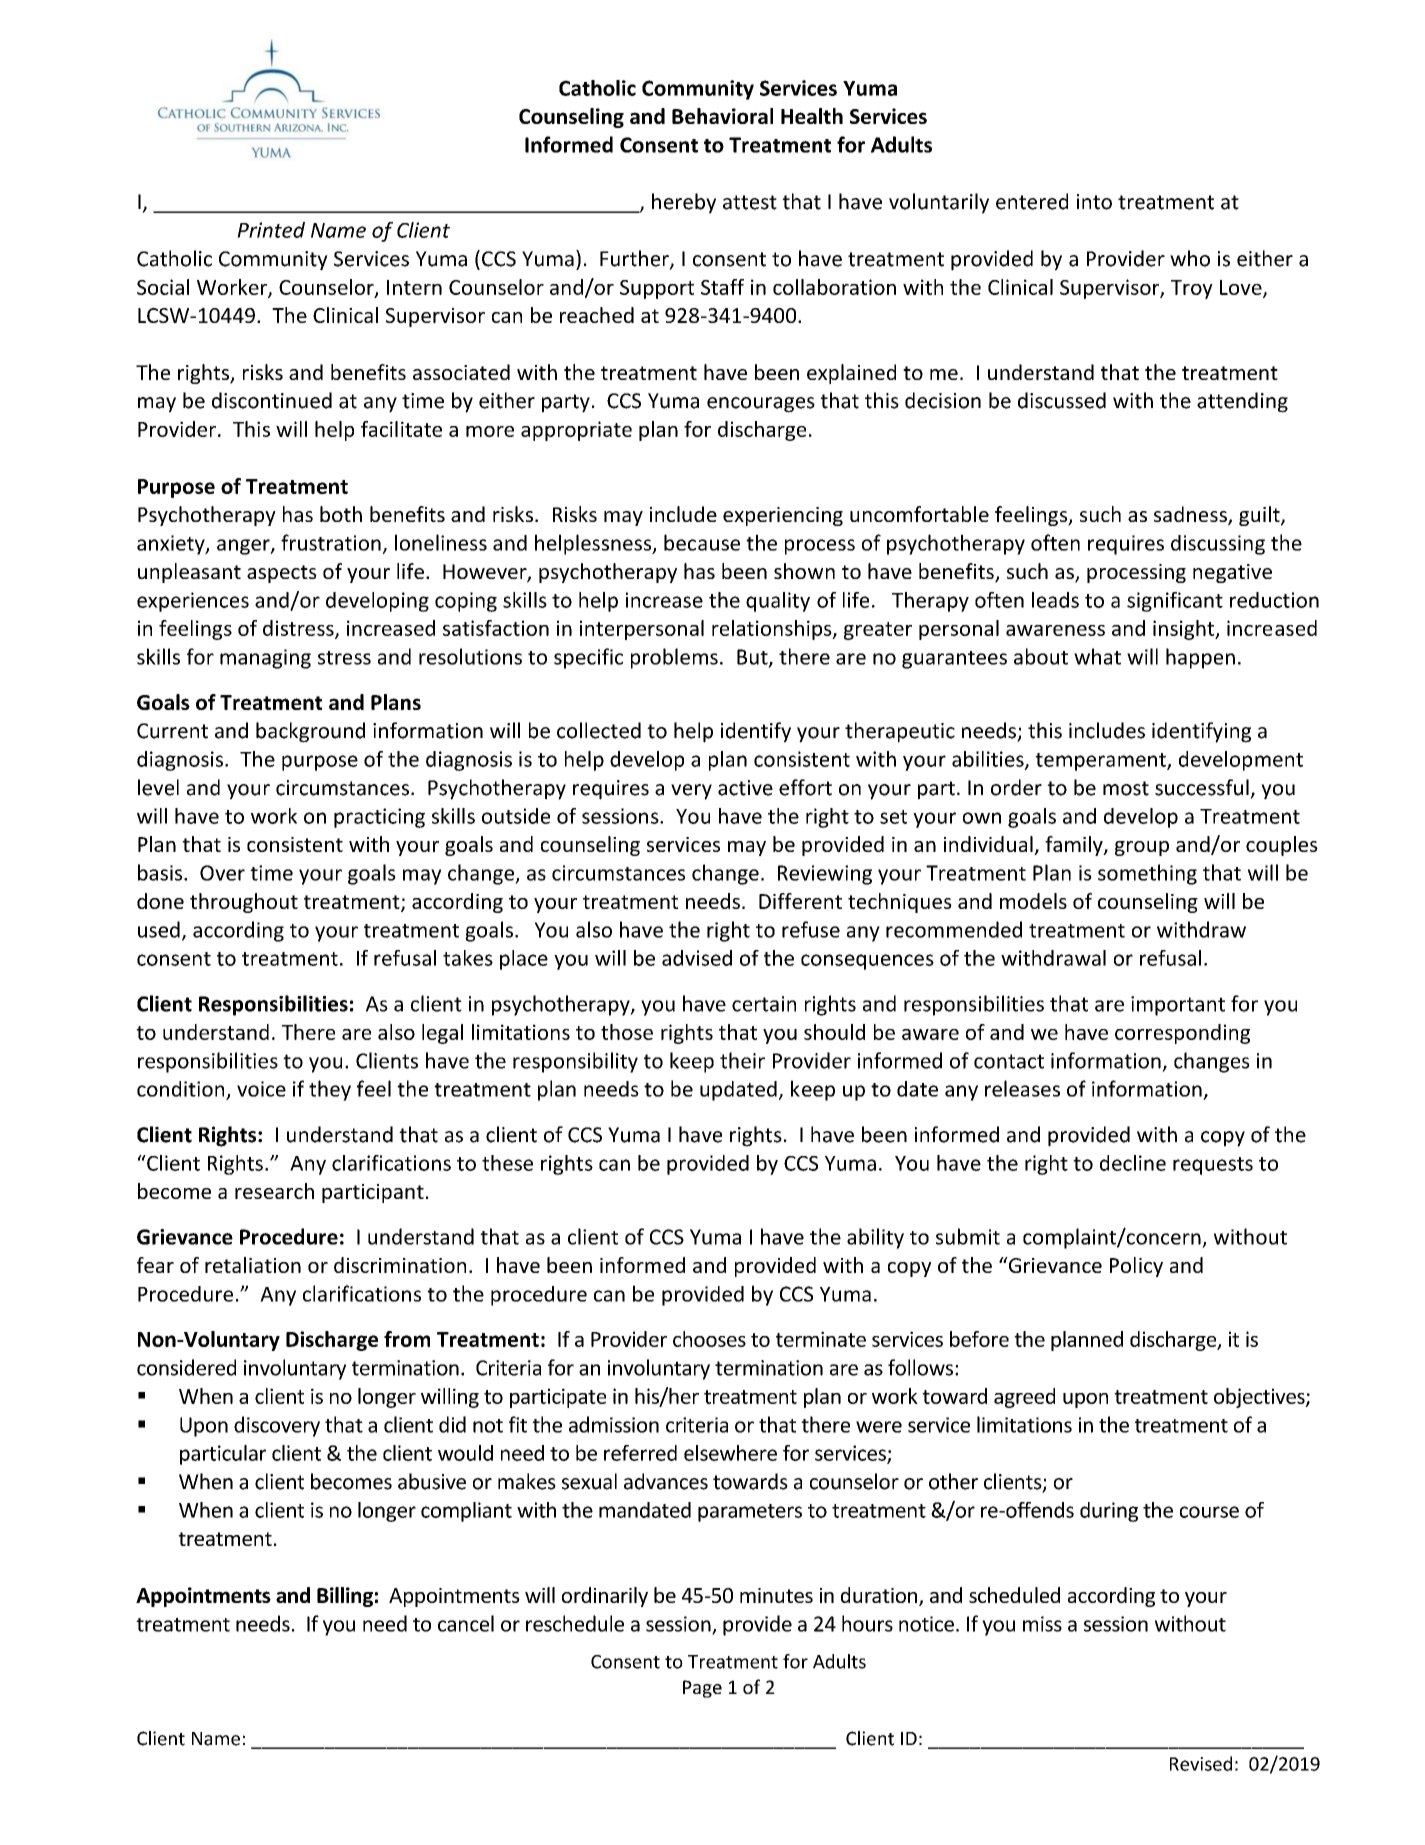 This screenshot has height=1845, width=1425. I want to click on active, so click(745, 788).
